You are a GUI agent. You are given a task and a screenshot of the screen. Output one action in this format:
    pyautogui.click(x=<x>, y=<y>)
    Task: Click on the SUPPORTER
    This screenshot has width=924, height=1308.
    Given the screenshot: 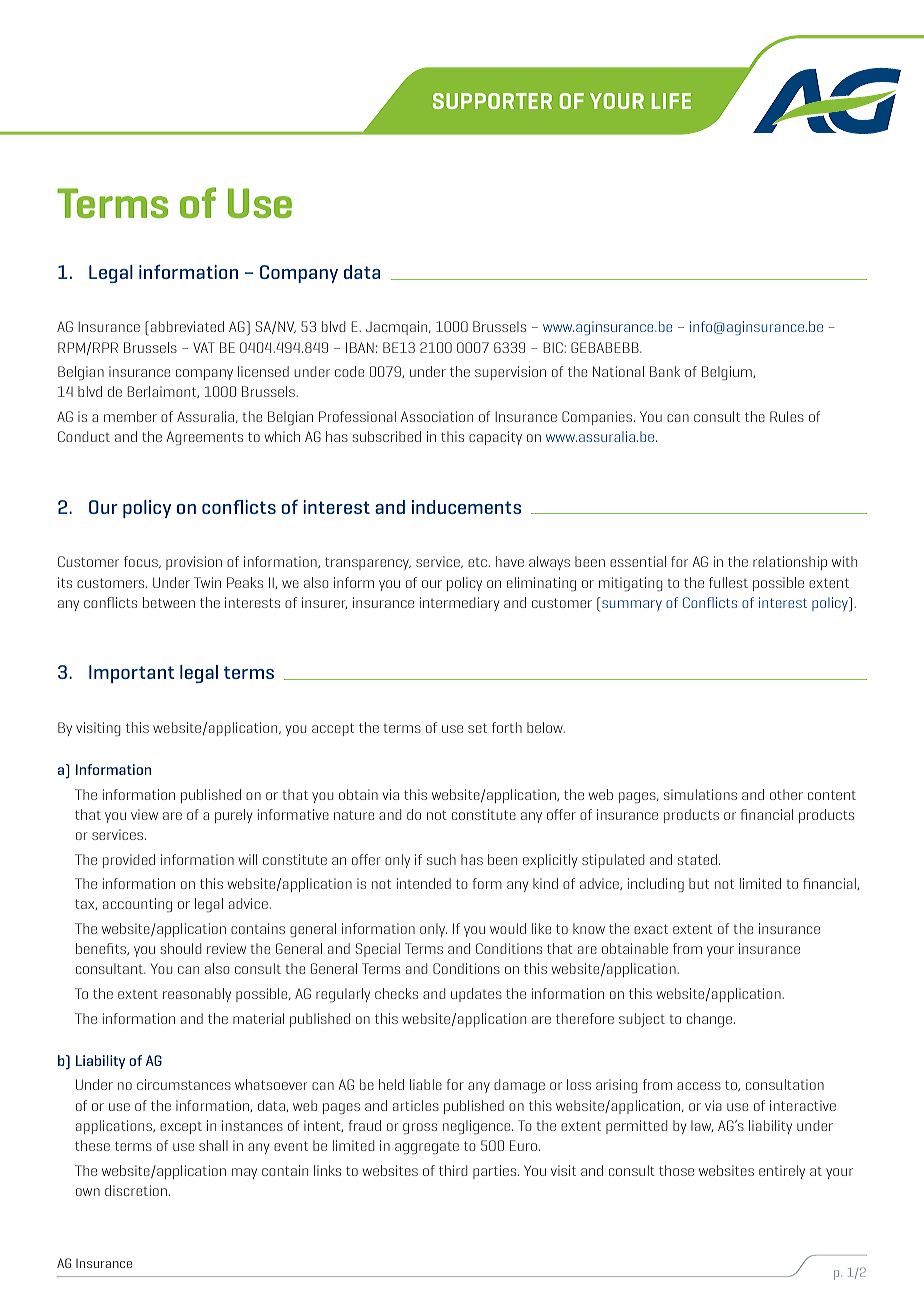 What is the action you would take?
    pyautogui.click(x=492, y=101)
